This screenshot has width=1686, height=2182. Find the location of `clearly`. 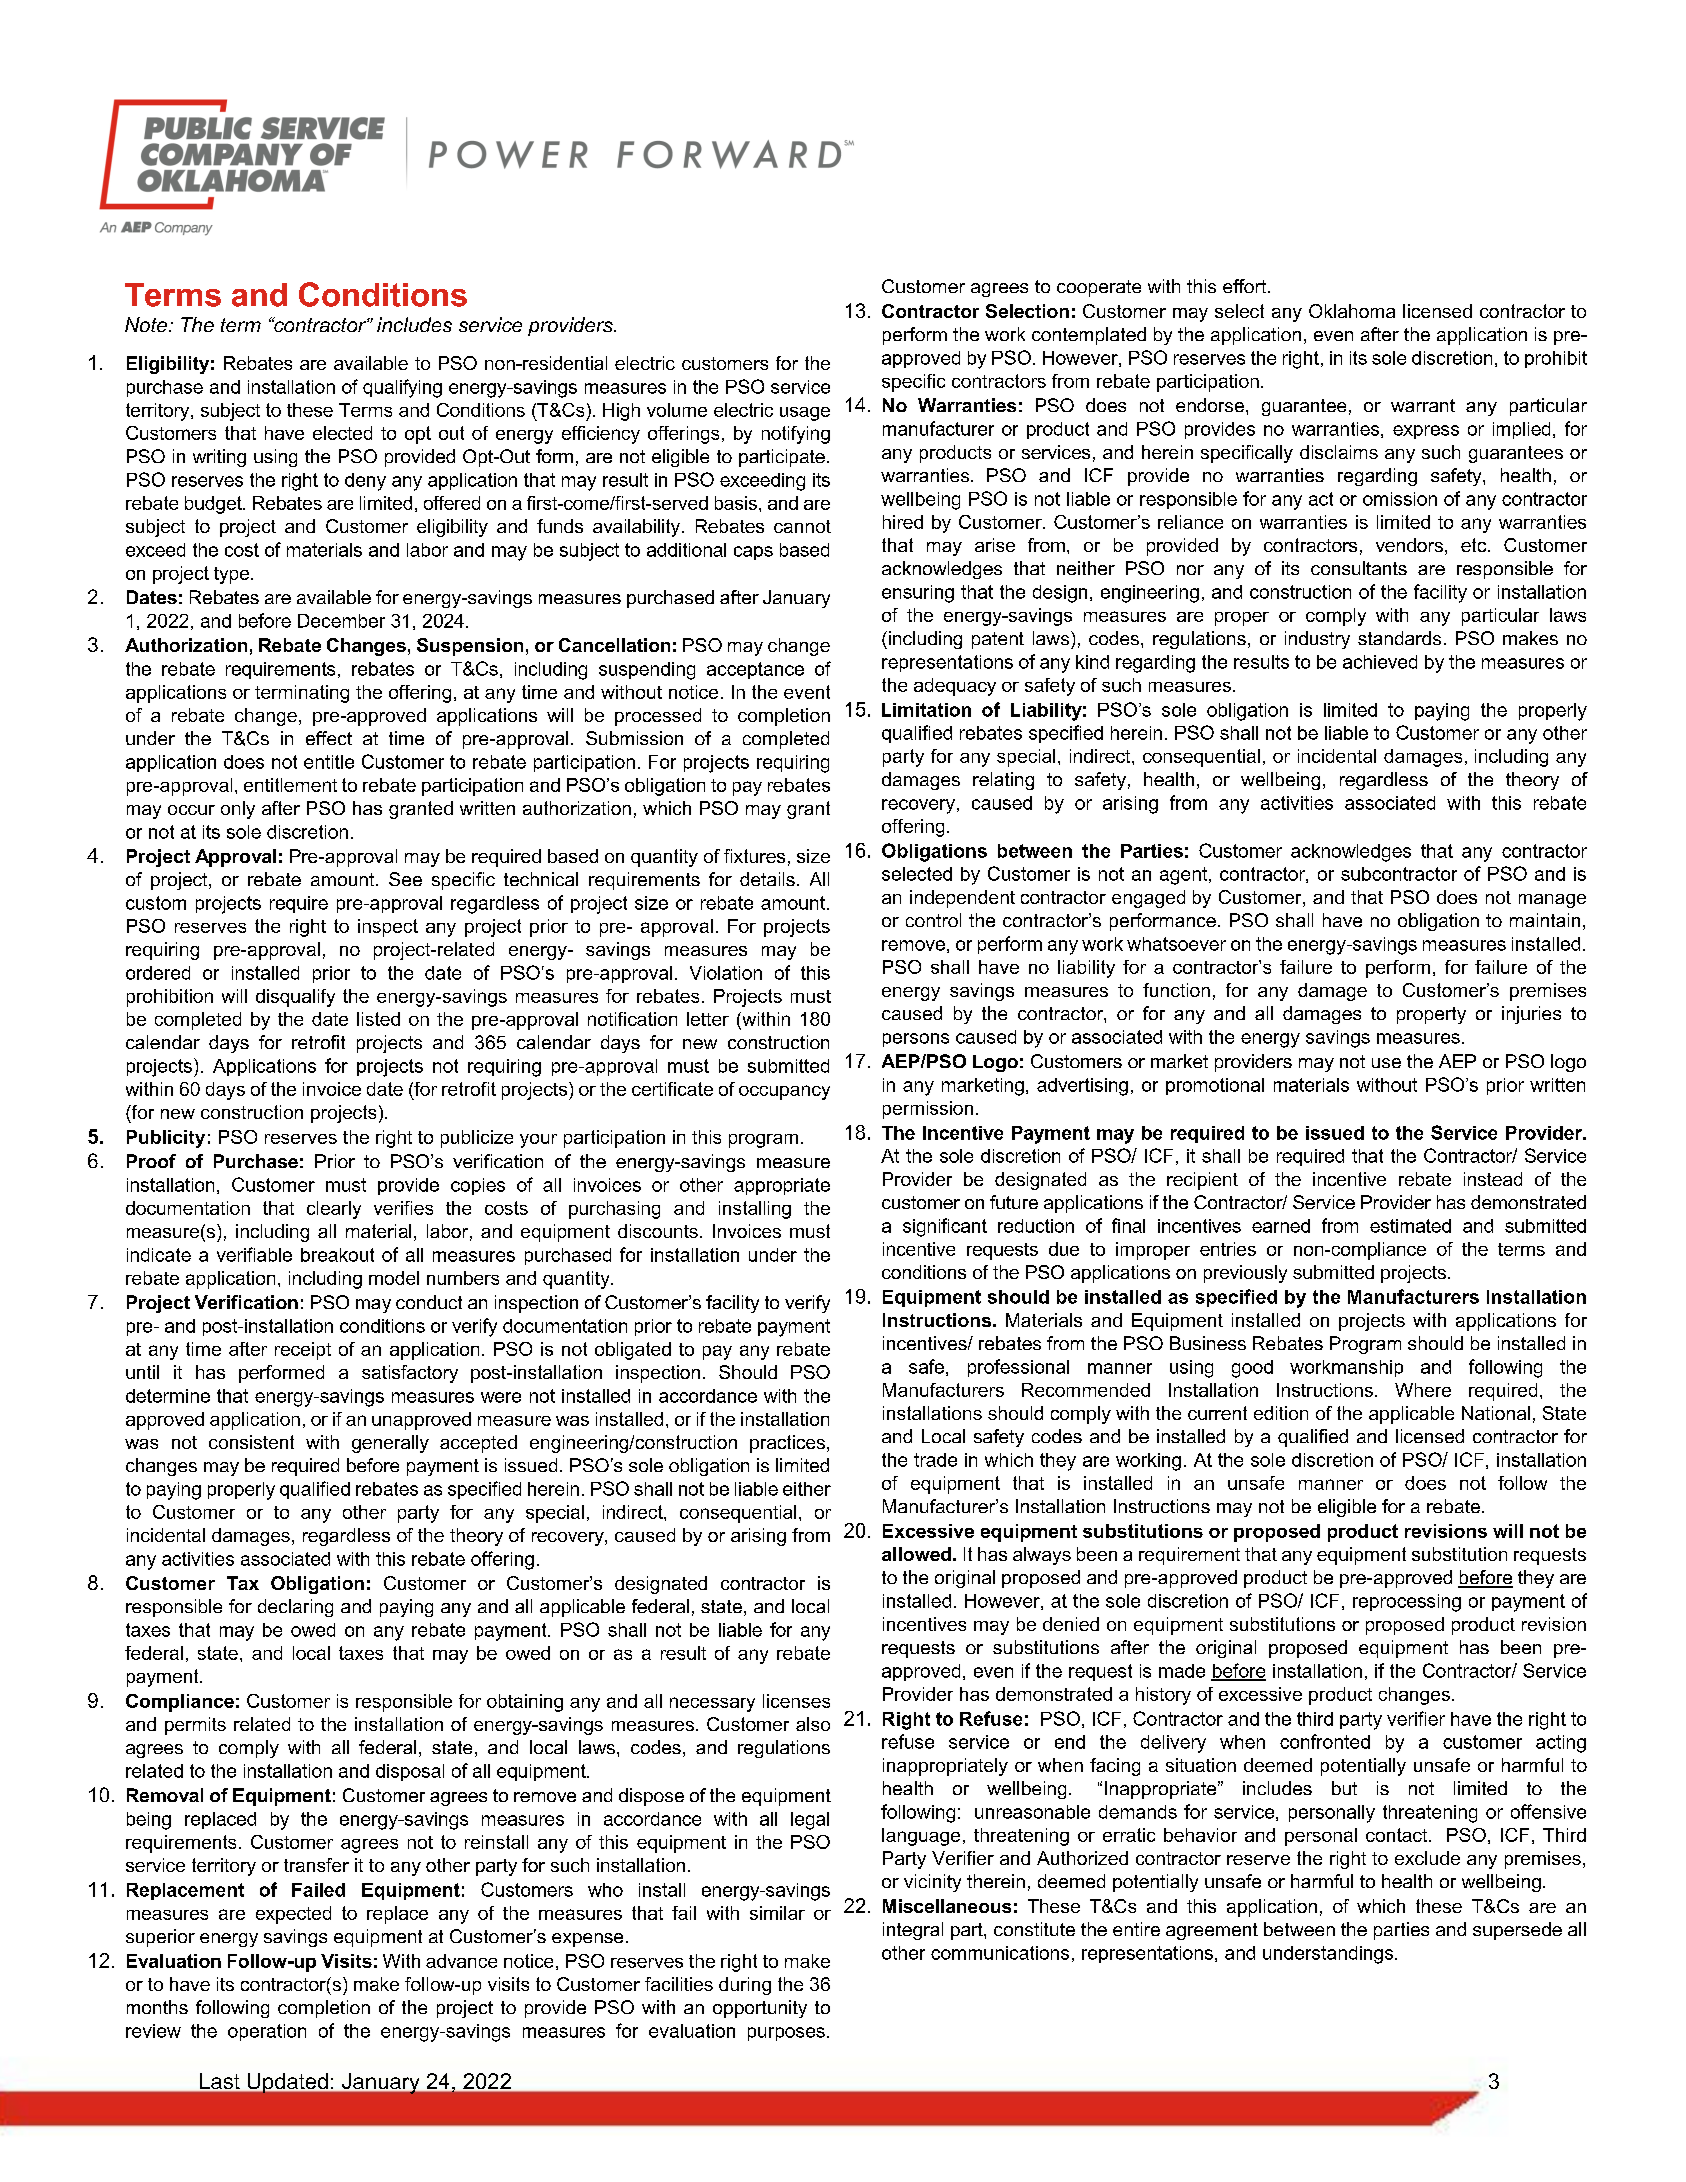

clearly is located at coordinates (334, 1210).
